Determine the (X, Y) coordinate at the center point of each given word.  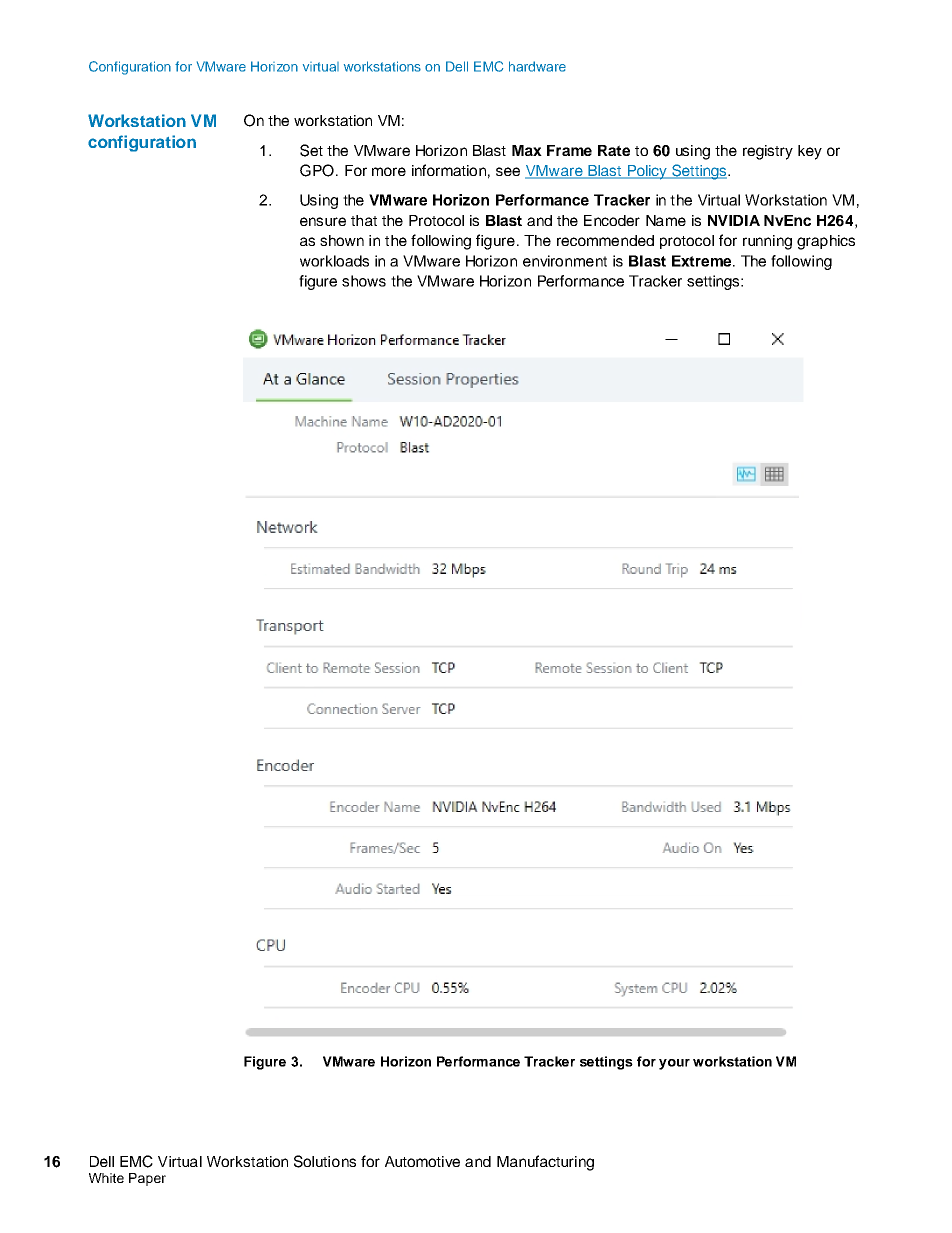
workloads (334, 261)
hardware (537, 66)
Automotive (422, 1161)
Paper (147, 1179)
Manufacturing (545, 1163)
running (767, 242)
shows (364, 281)
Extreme (703, 261)
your (674, 1064)
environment (565, 261)
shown (342, 240)
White (106, 1178)
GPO (317, 170)
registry (768, 152)
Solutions (325, 1161)
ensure (323, 221)
